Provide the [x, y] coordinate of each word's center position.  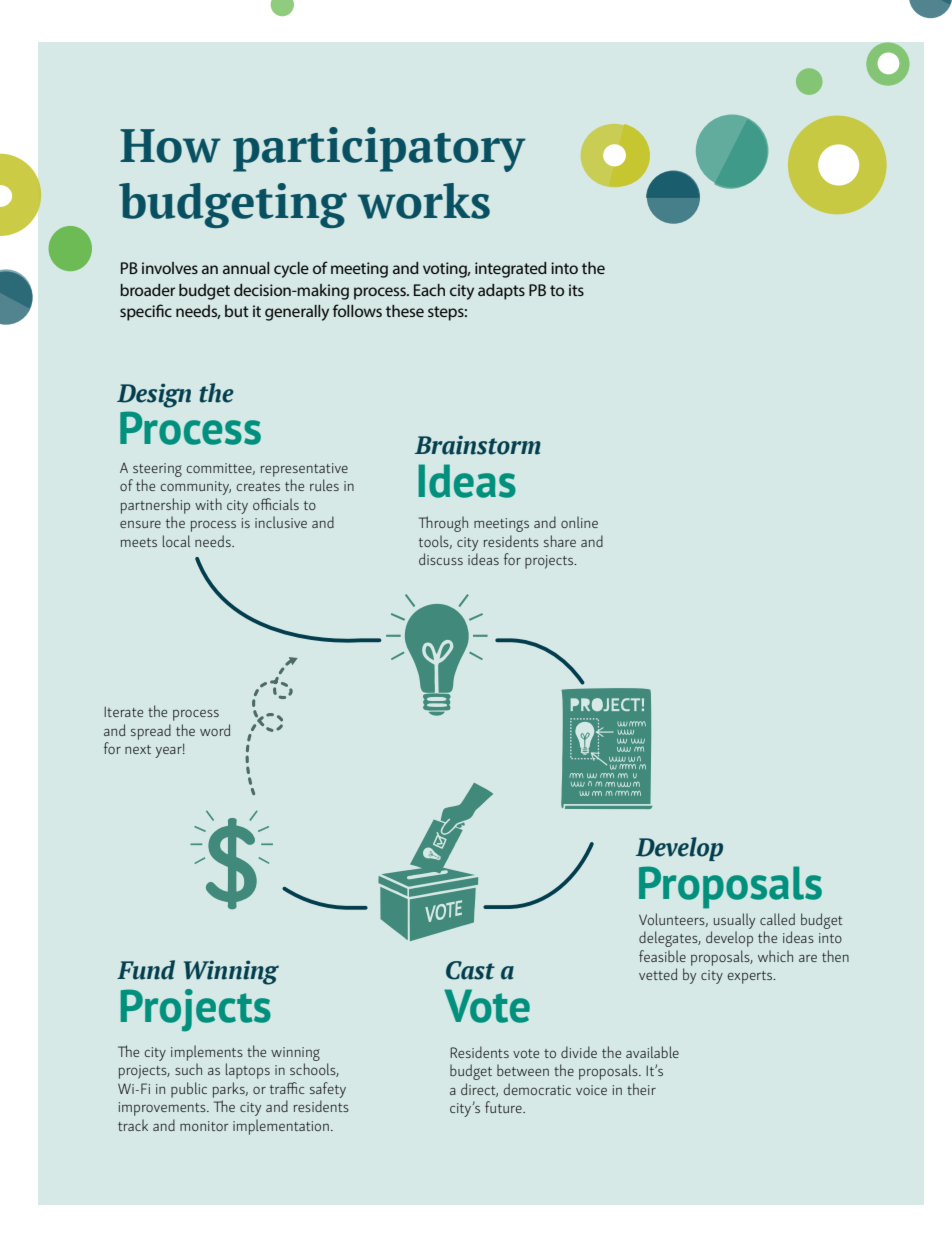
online [579, 522]
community [196, 488]
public [189, 1090]
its [576, 290]
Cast [470, 970]
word [215, 730]
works [424, 201]
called [777, 919]
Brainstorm [478, 445]
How [170, 146]
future [504, 1107]
